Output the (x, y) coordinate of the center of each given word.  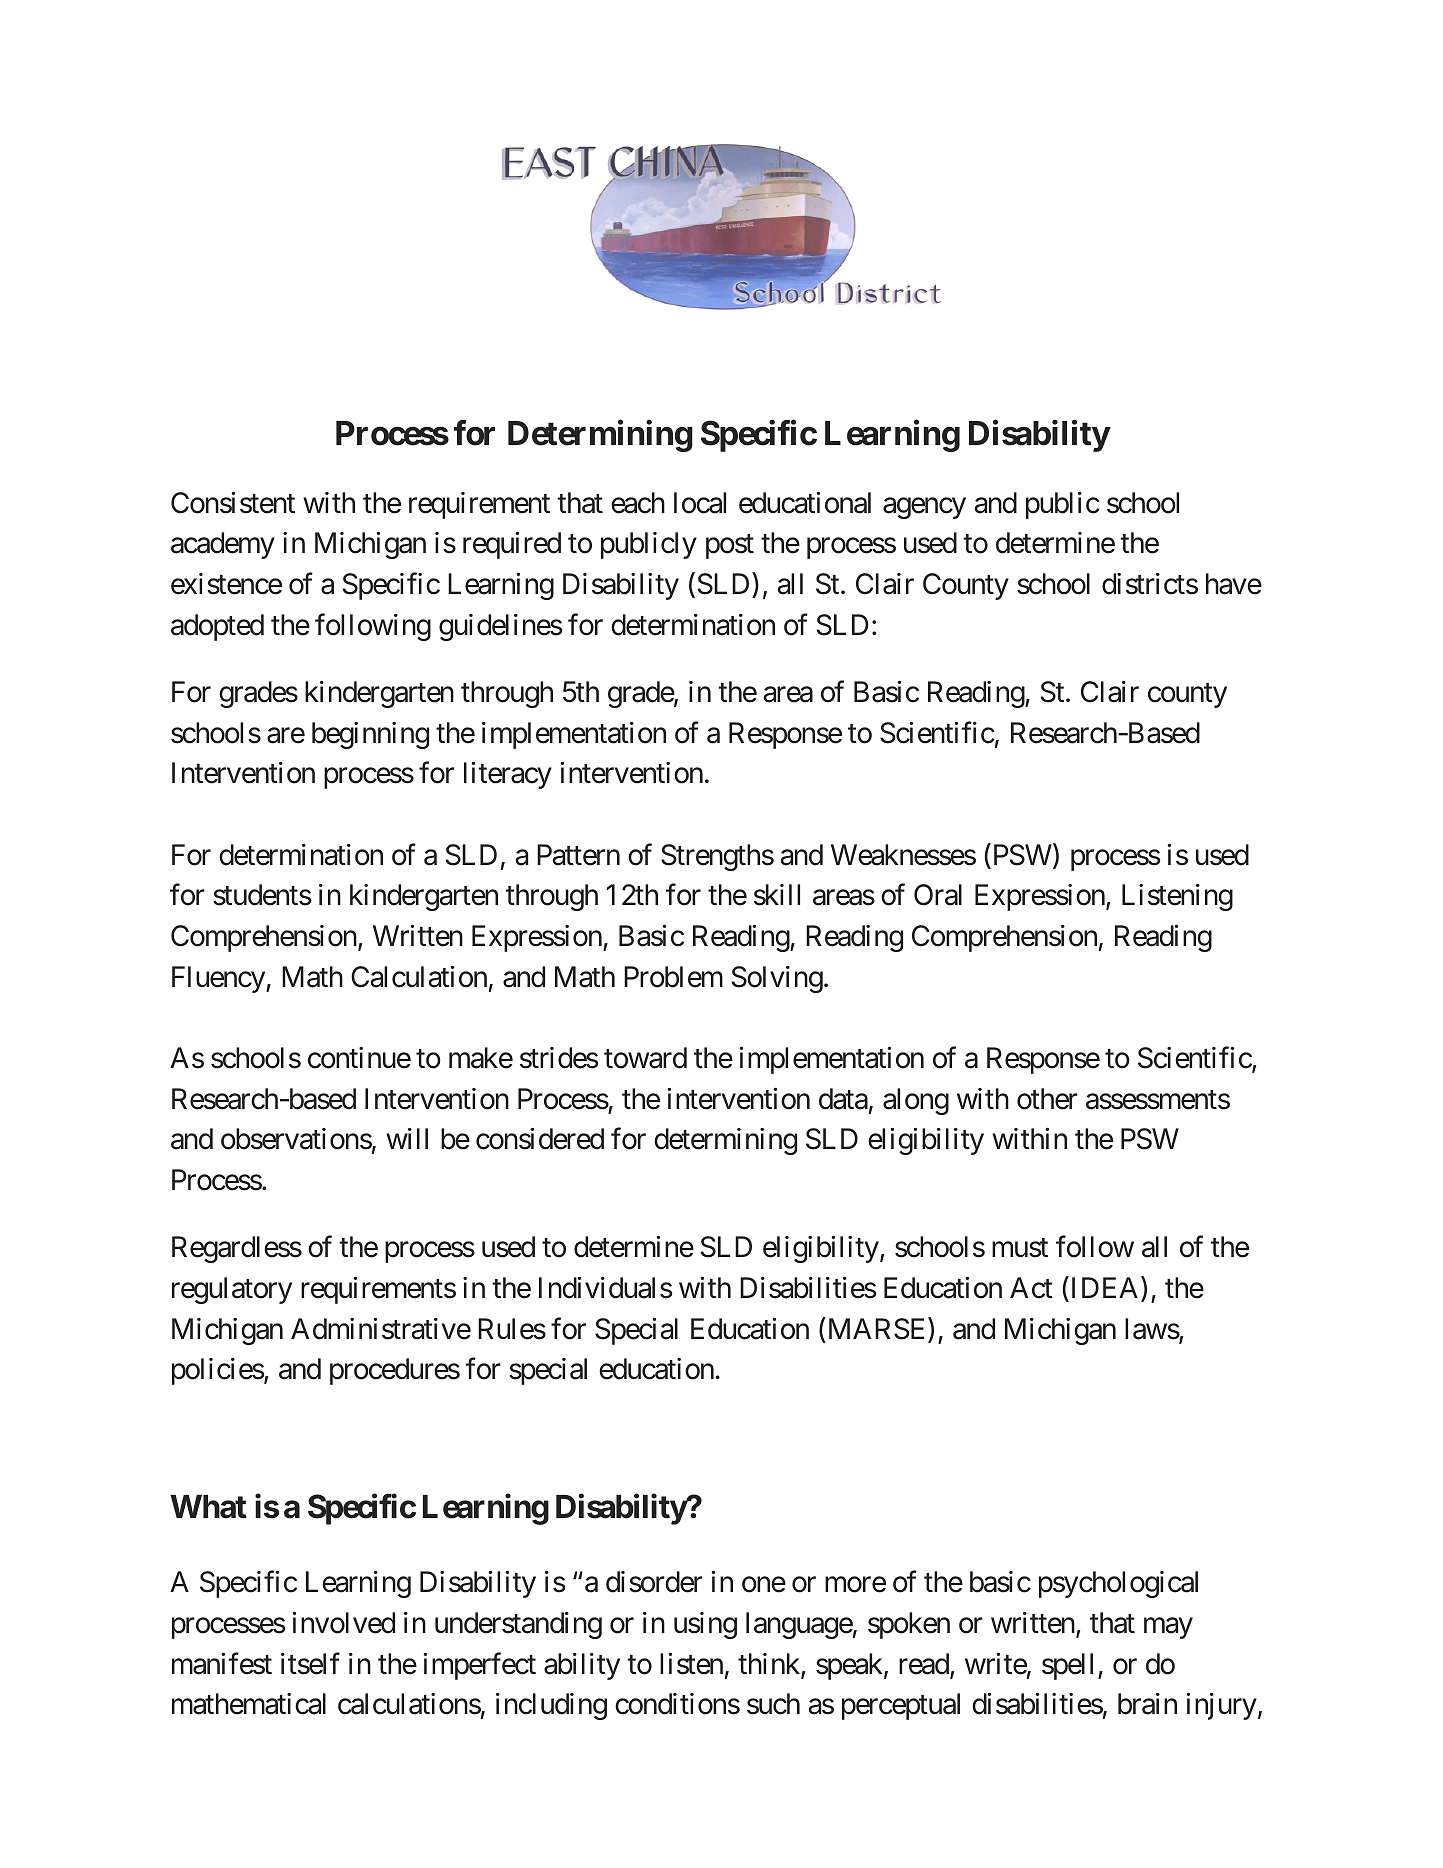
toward (645, 1058)
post (730, 547)
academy (223, 545)
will (407, 1138)
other (1047, 1099)
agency (924, 508)
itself (310, 1663)
